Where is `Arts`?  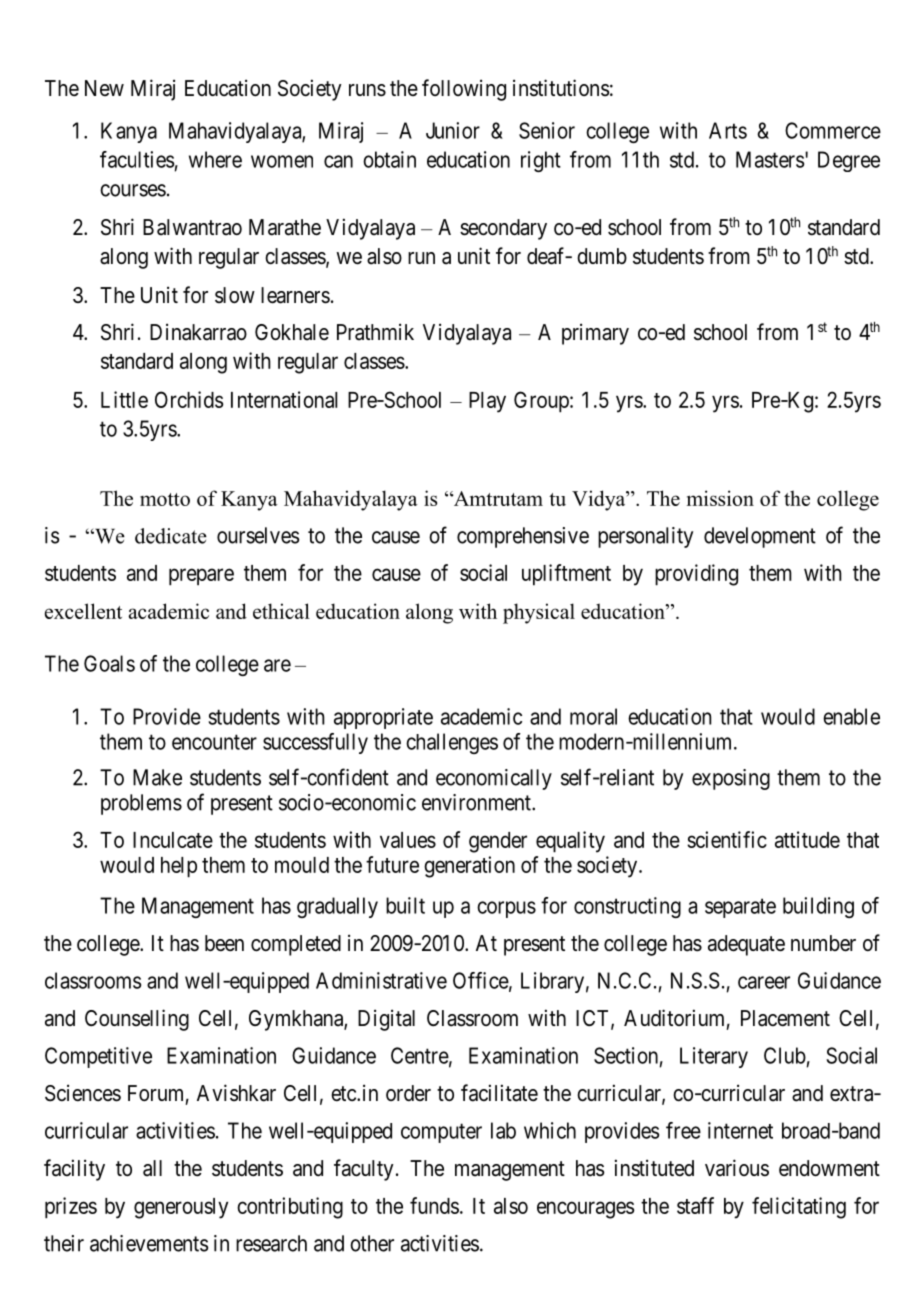 Arts is located at coordinates (728, 130).
